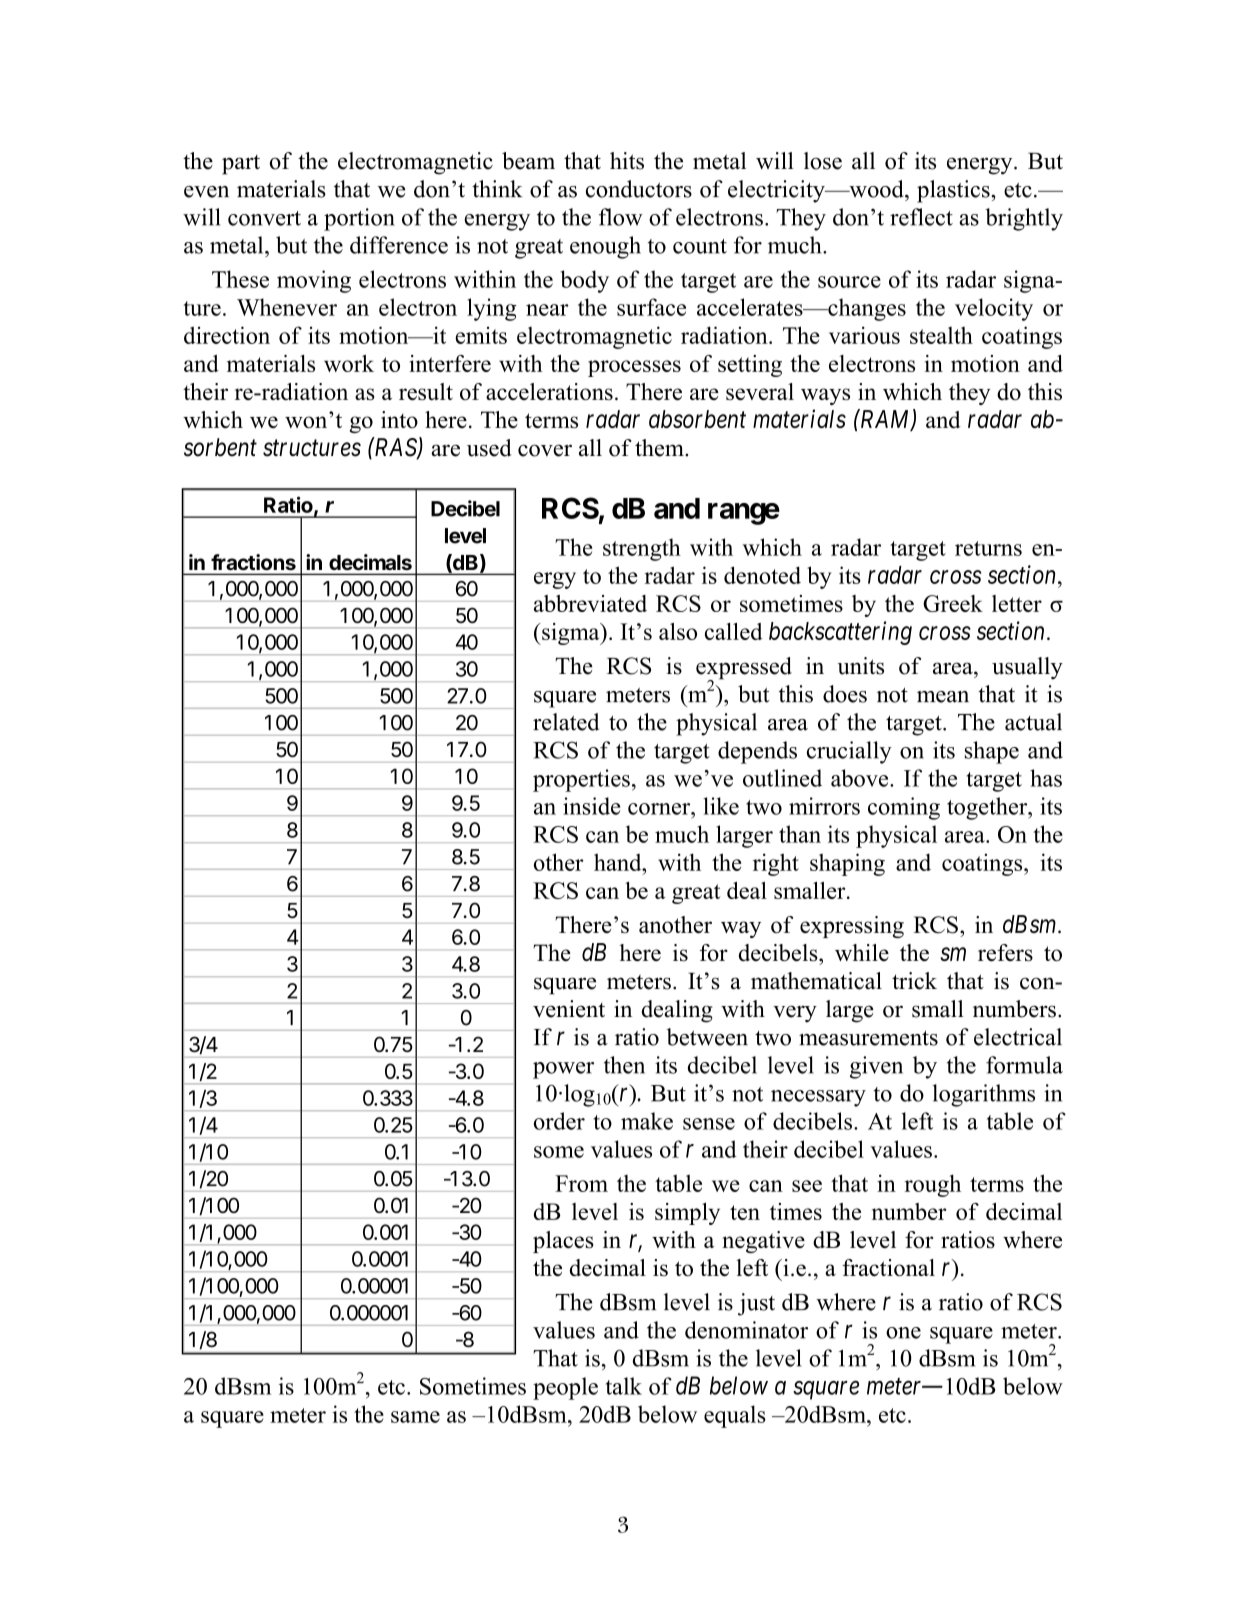 This screenshot has height=1612, width=1246. What do you see at coordinates (943, 697) in the screenshot?
I see `mean` at bounding box center [943, 697].
